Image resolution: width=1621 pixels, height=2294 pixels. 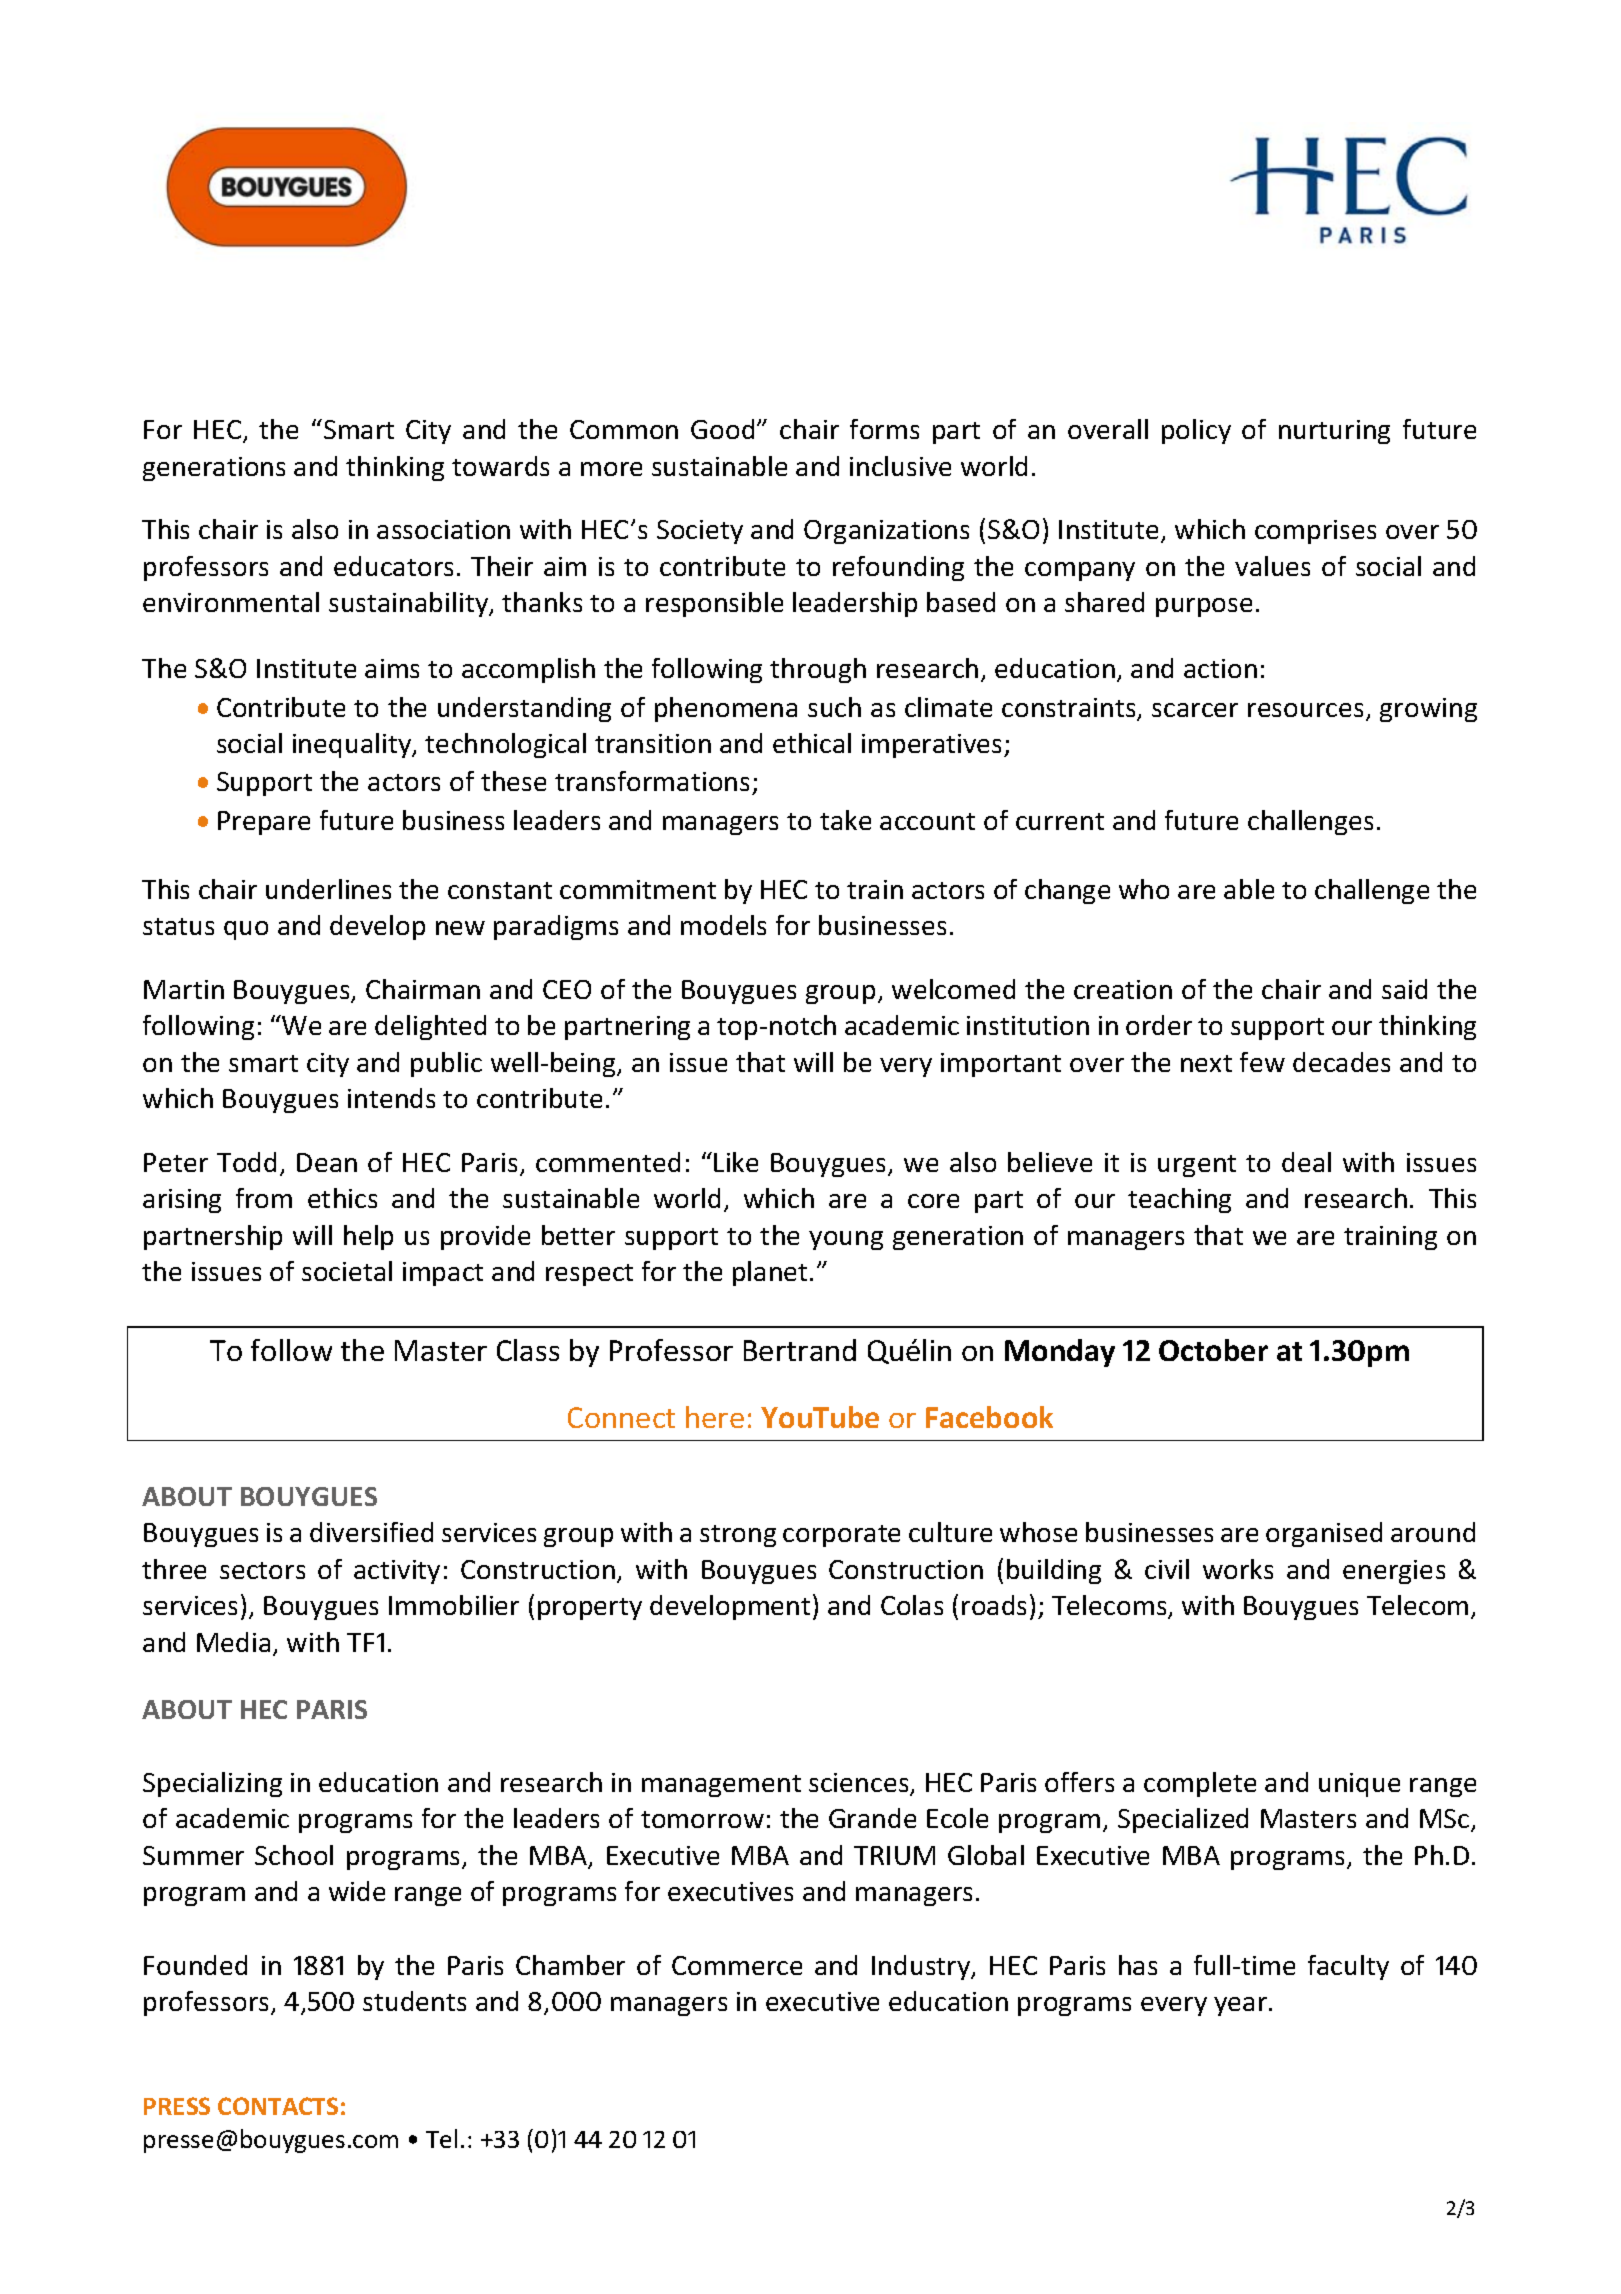 I want to click on year, so click(x=1242, y=2006).
